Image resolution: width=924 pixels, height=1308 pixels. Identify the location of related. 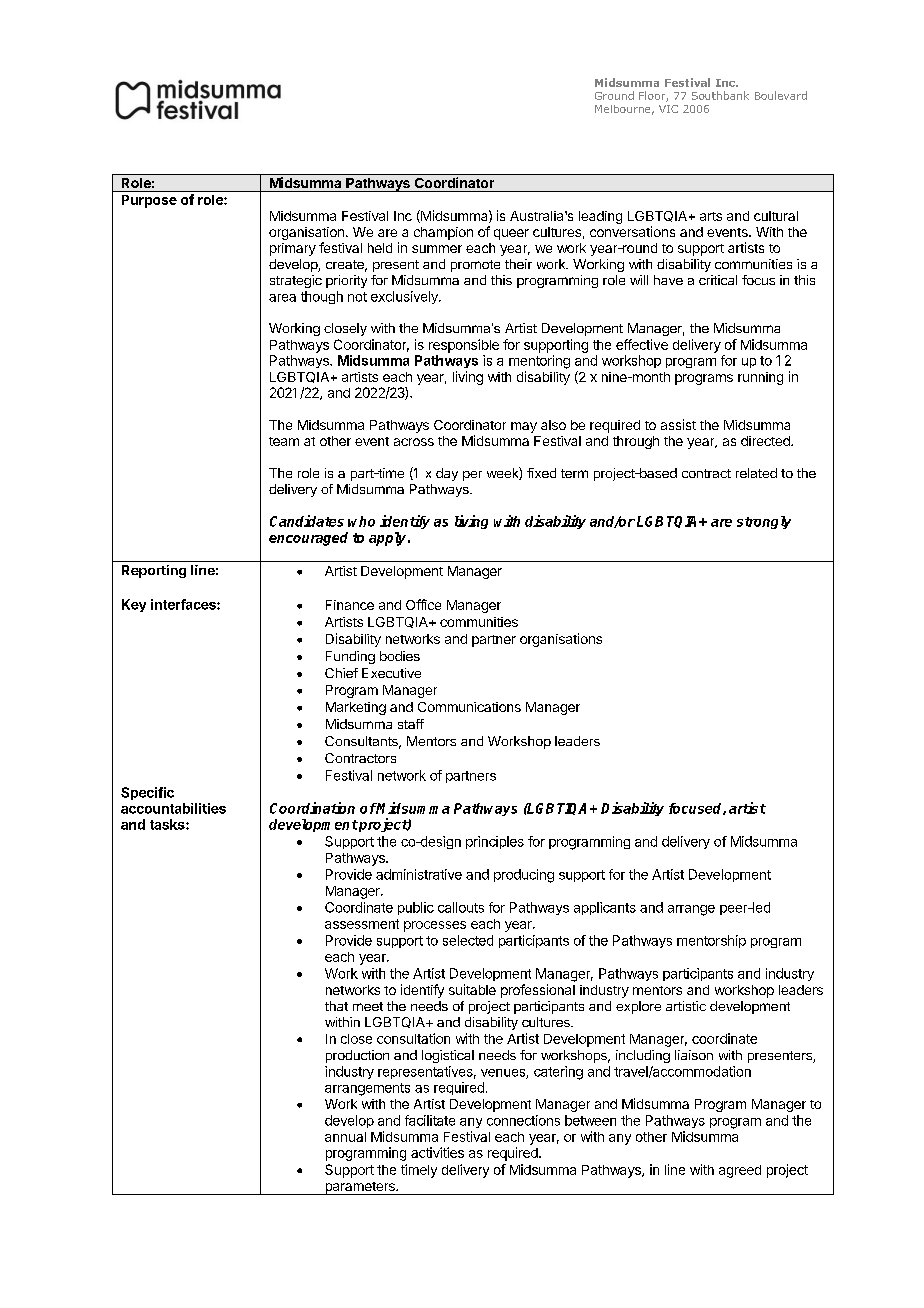
(756, 473).
